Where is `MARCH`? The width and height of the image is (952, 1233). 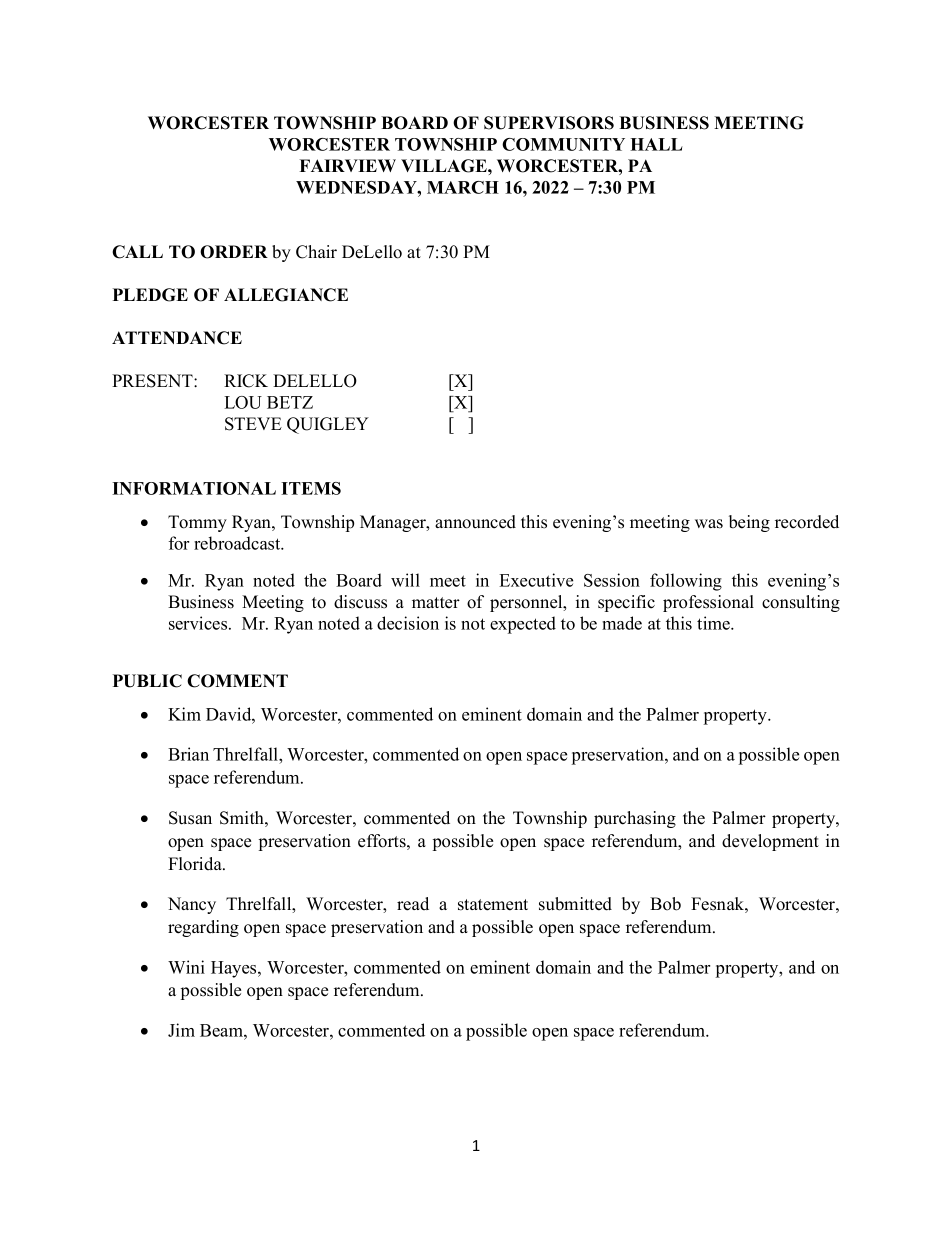
MARCH is located at coordinates (463, 187).
